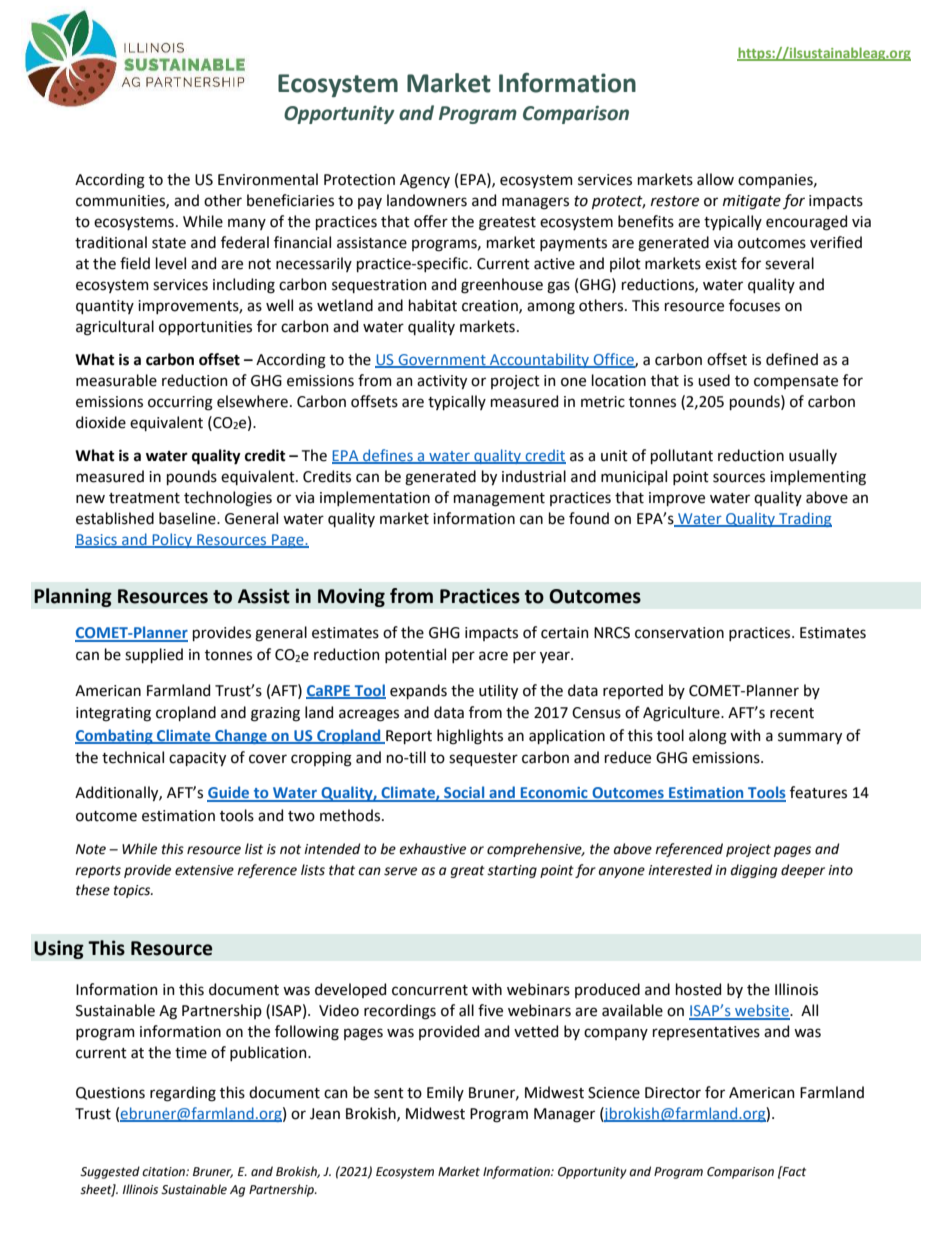 The image size is (952, 1233). Describe the element at coordinates (792, 713) in the image. I see `recent` at that location.
